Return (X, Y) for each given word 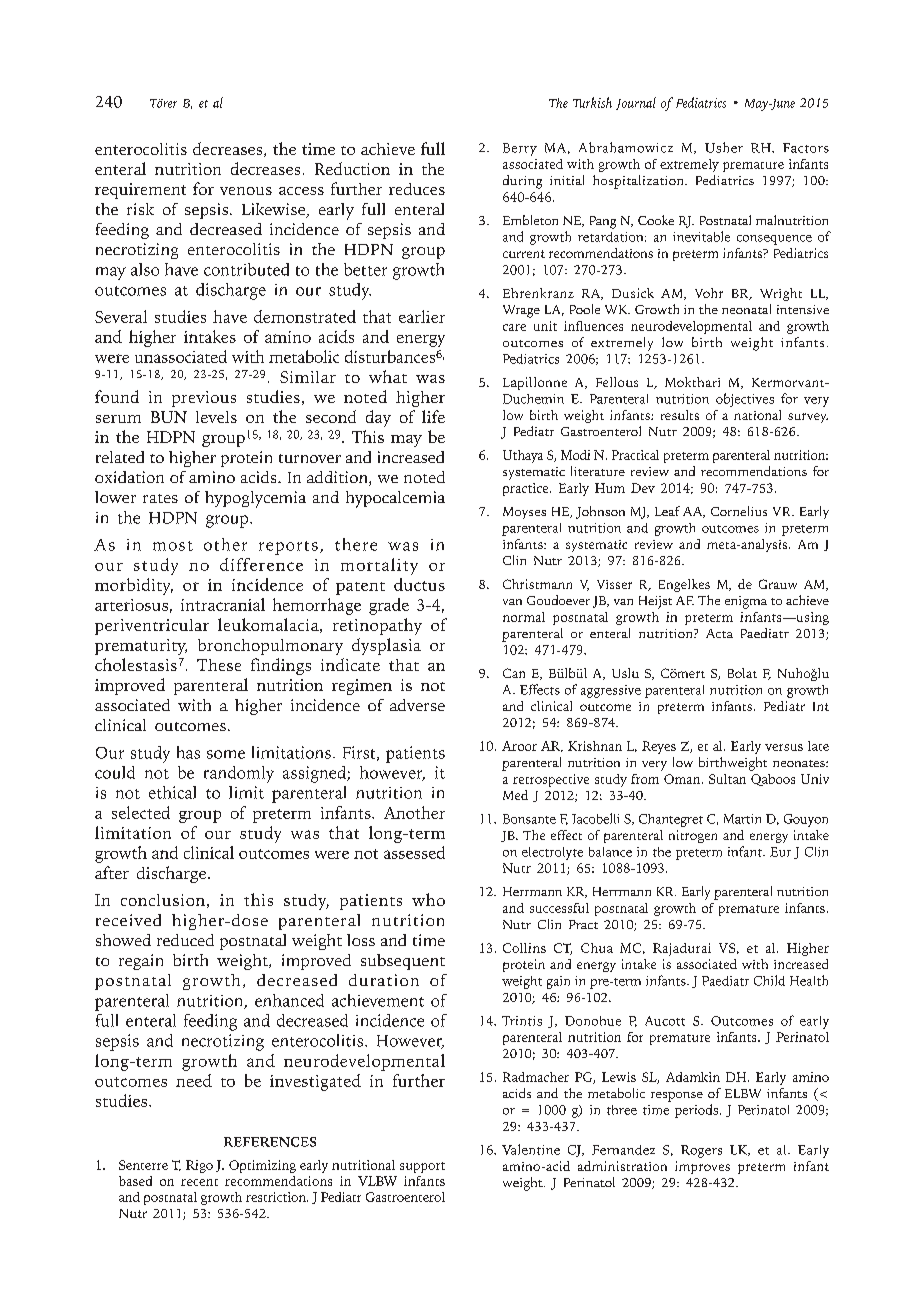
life (433, 416)
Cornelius (739, 511)
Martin (742, 819)
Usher (724, 147)
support (422, 1167)
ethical (172, 792)
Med (515, 795)
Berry (520, 149)
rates (160, 498)
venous (246, 191)
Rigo (199, 1166)
